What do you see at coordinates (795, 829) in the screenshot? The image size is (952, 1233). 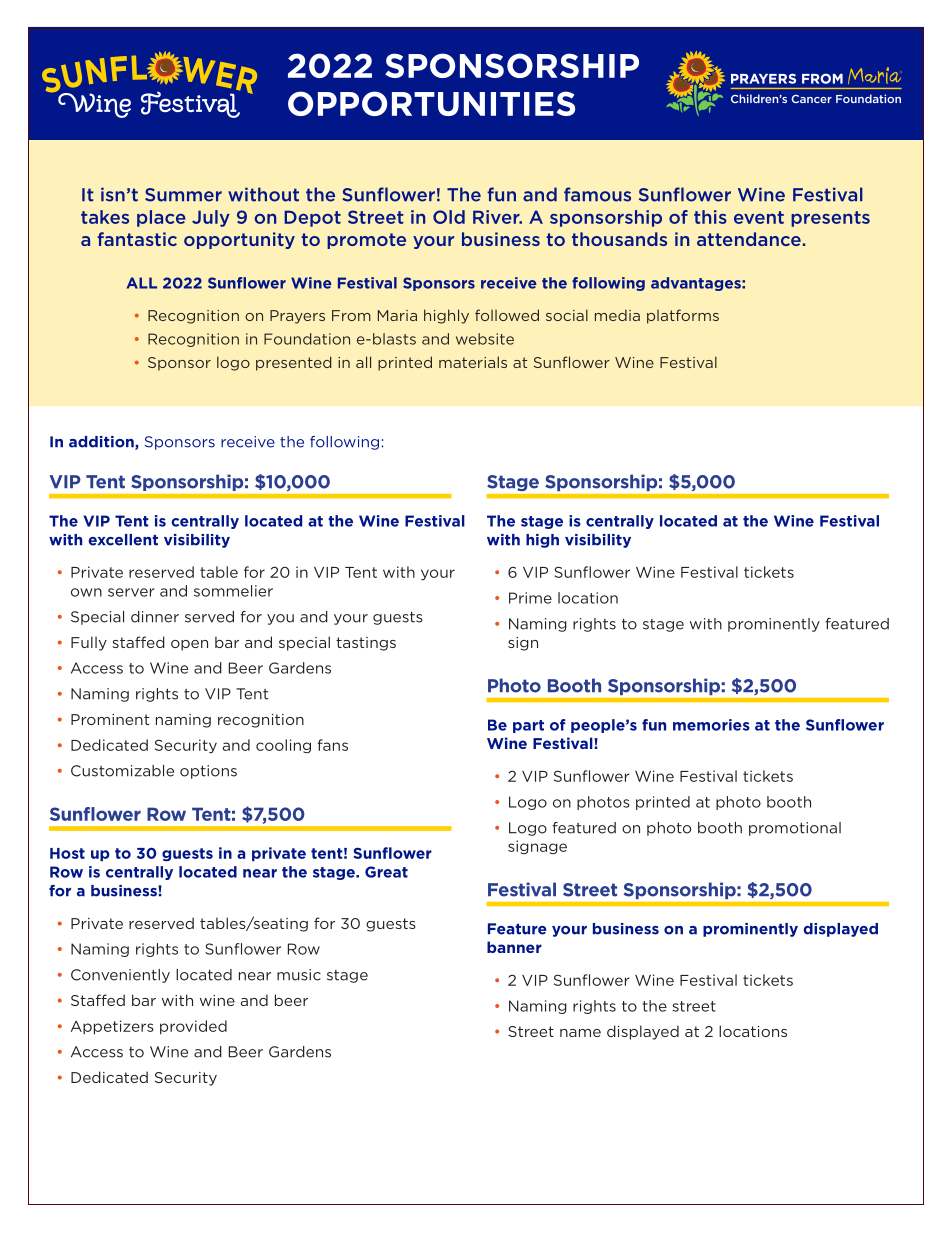 I see `promotional` at bounding box center [795, 829].
